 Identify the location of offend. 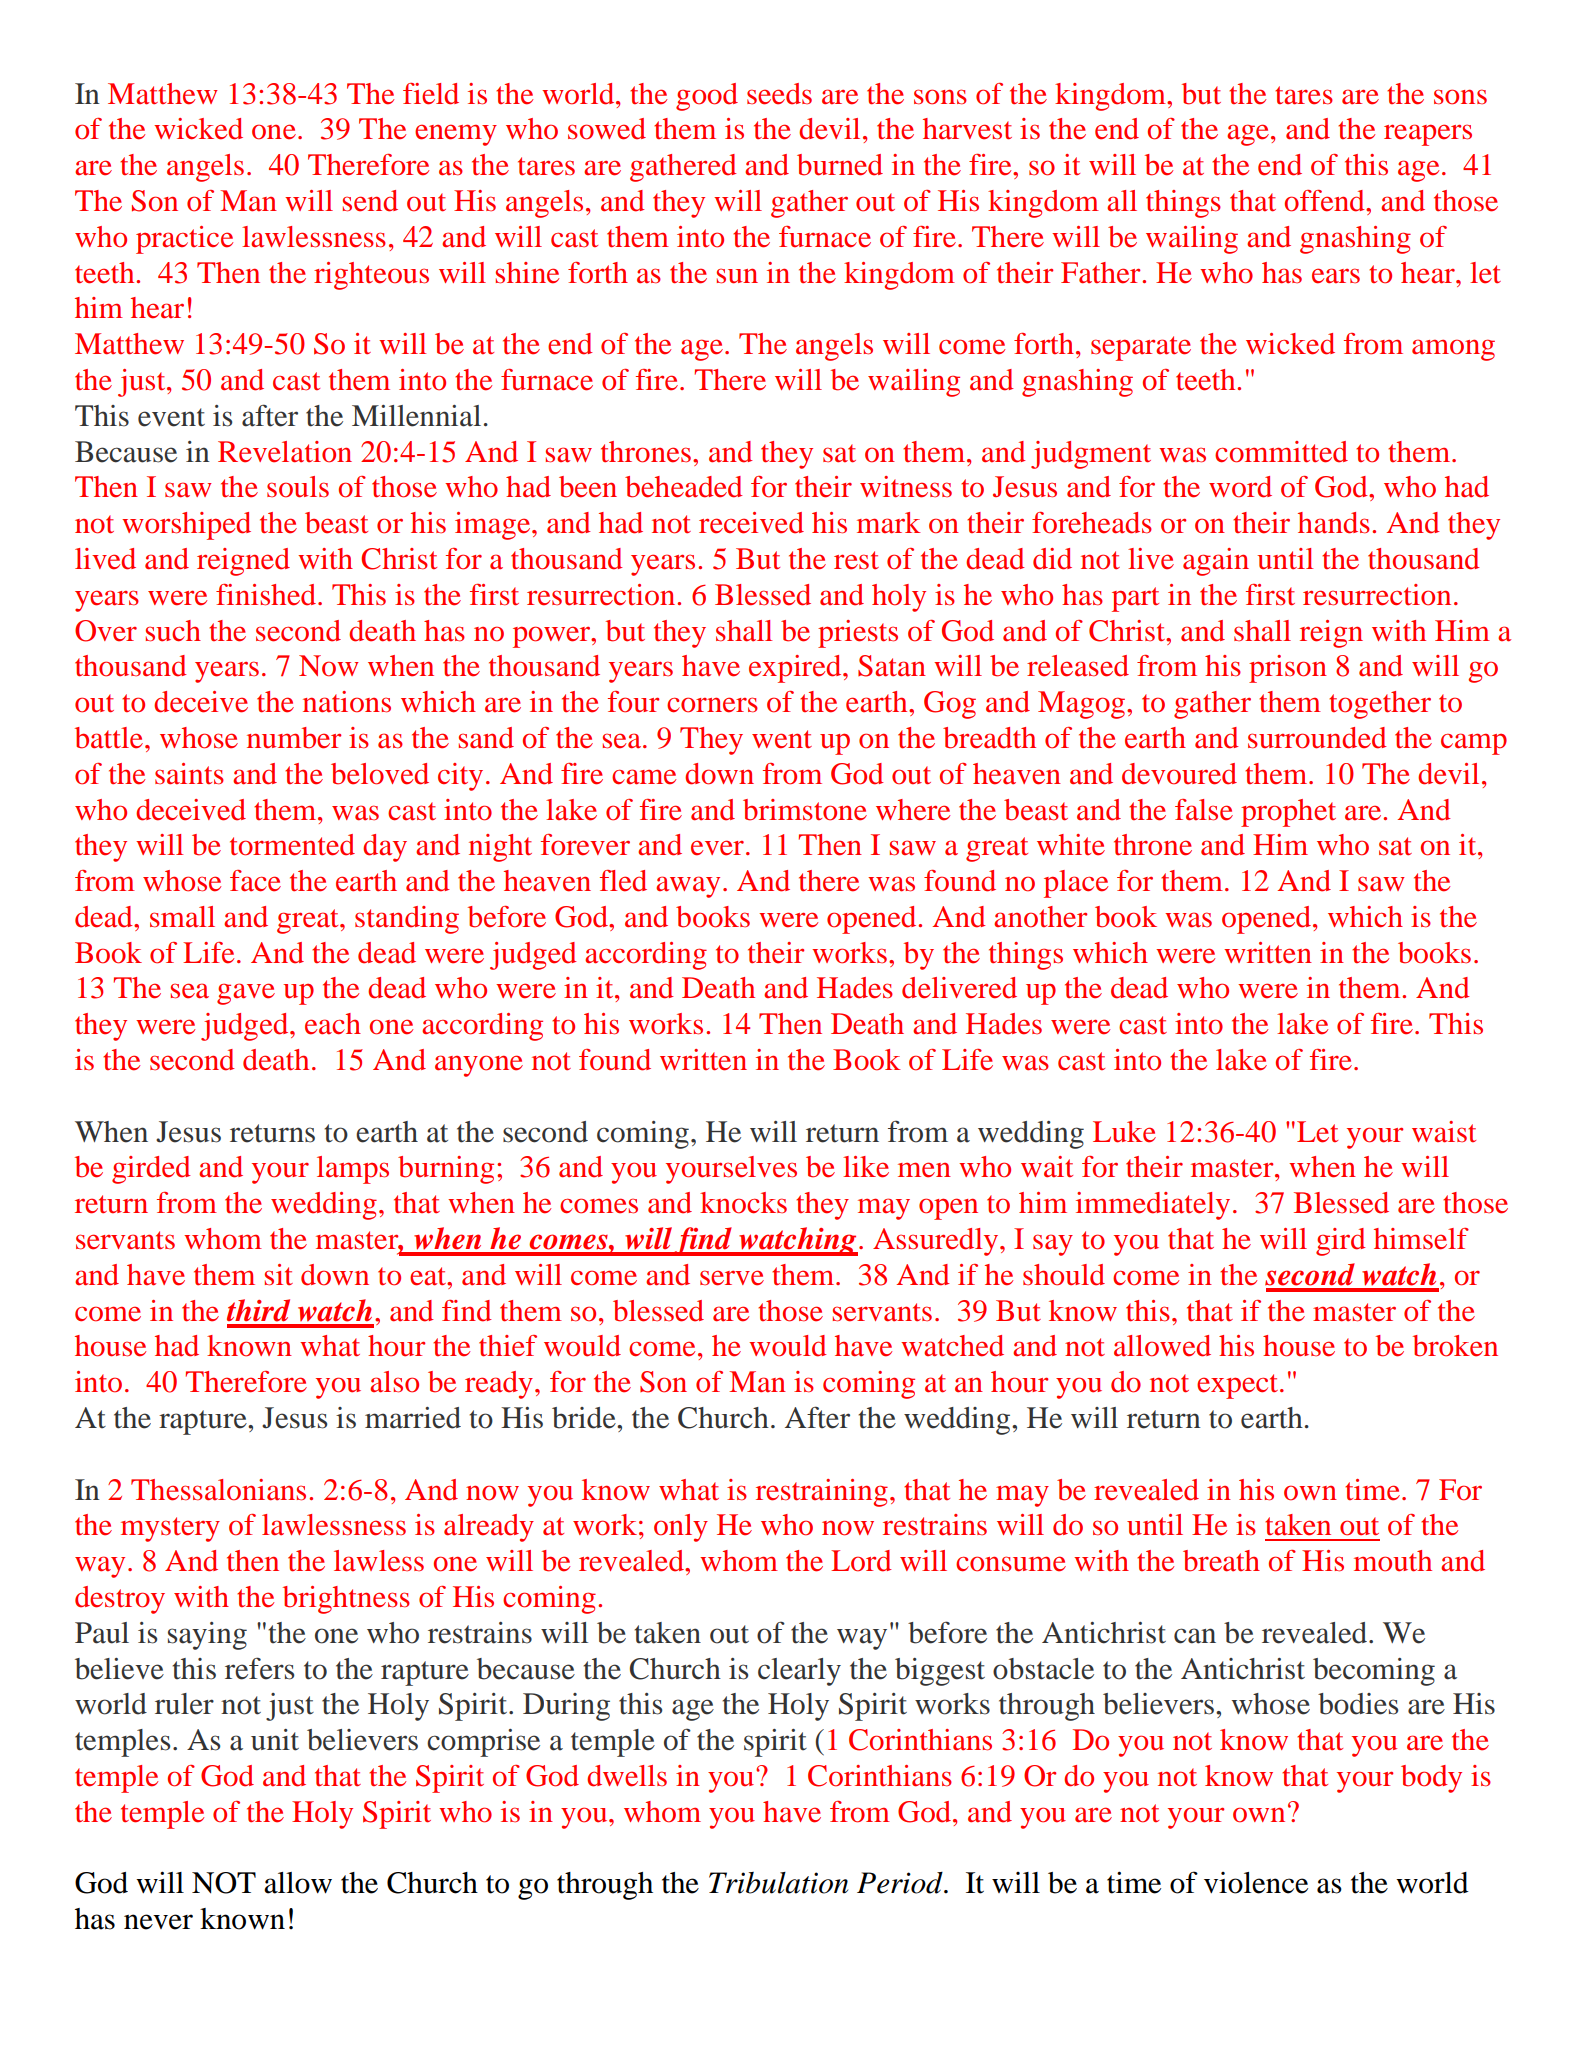
(1326, 201).
